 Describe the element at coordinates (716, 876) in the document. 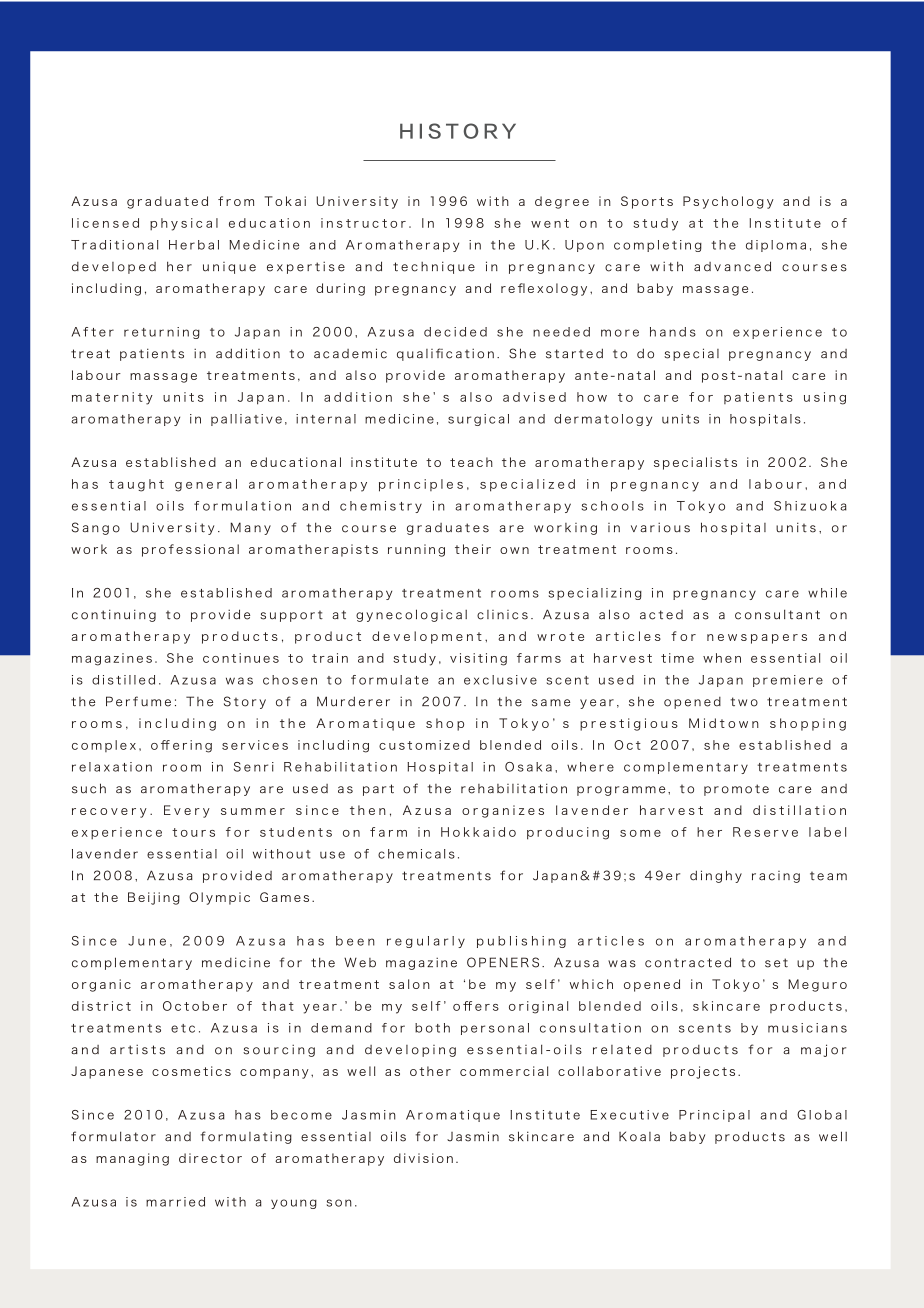

I see `dinghy` at that location.
